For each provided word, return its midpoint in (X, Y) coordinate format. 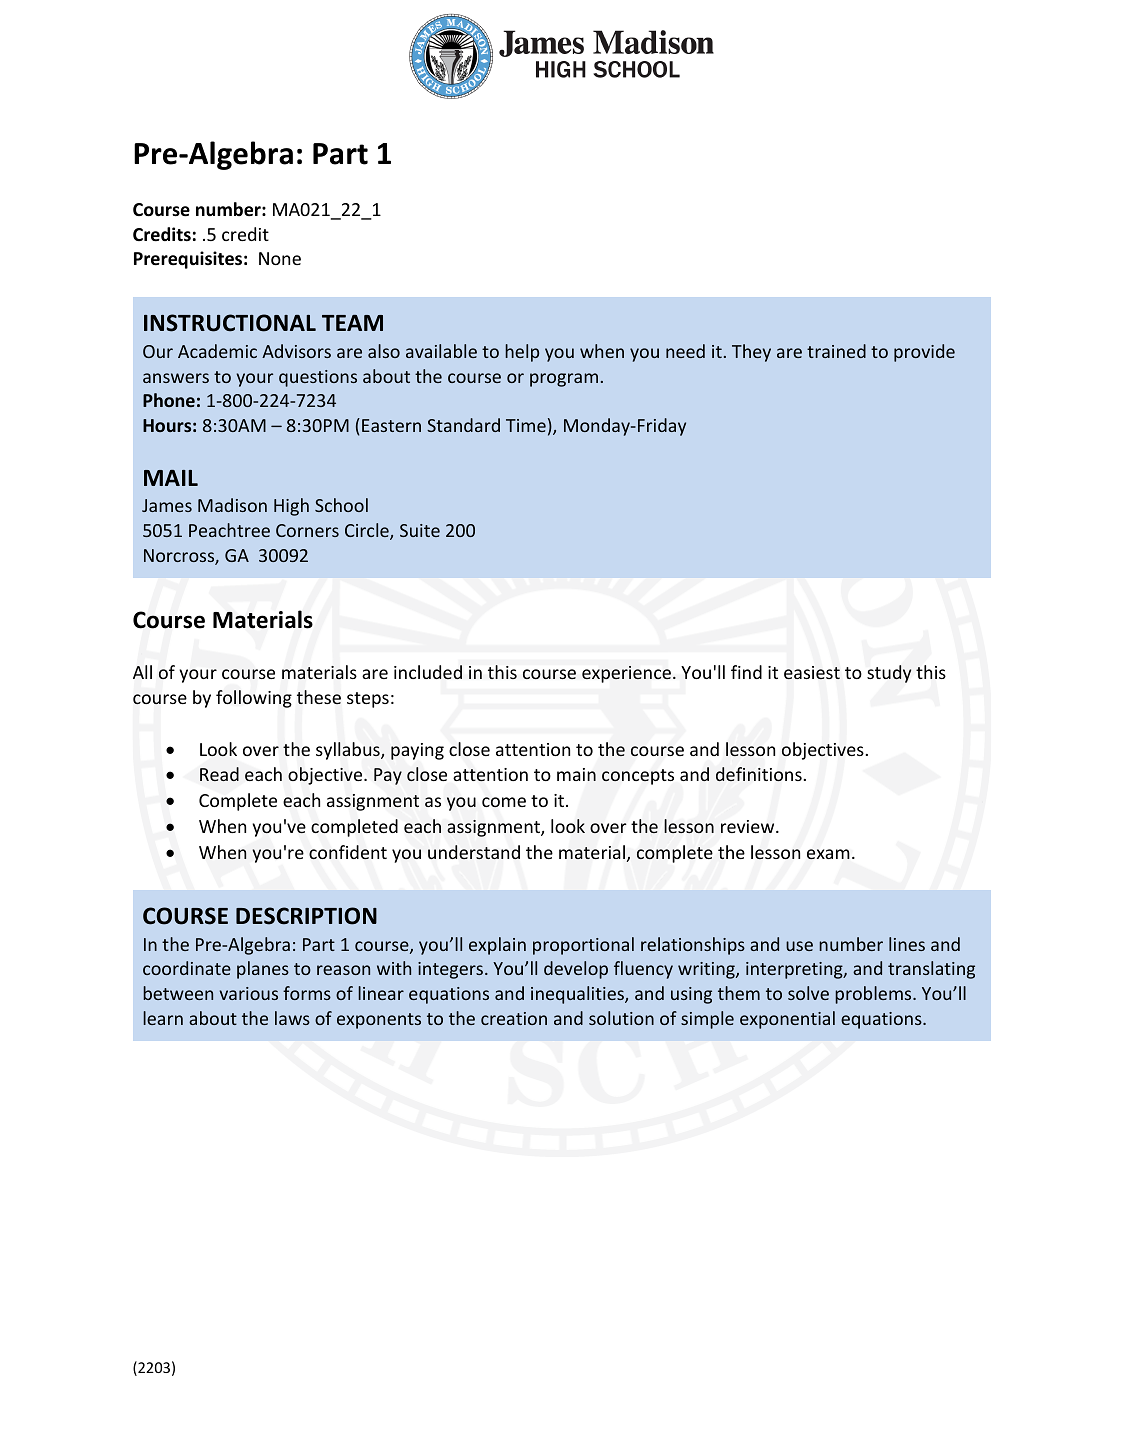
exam (828, 854)
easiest (812, 673)
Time (526, 425)
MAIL (171, 478)
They (751, 353)
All (142, 672)
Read (219, 774)
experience (626, 674)
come (504, 802)
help (522, 353)
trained (836, 351)
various (248, 993)
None (280, 258)
